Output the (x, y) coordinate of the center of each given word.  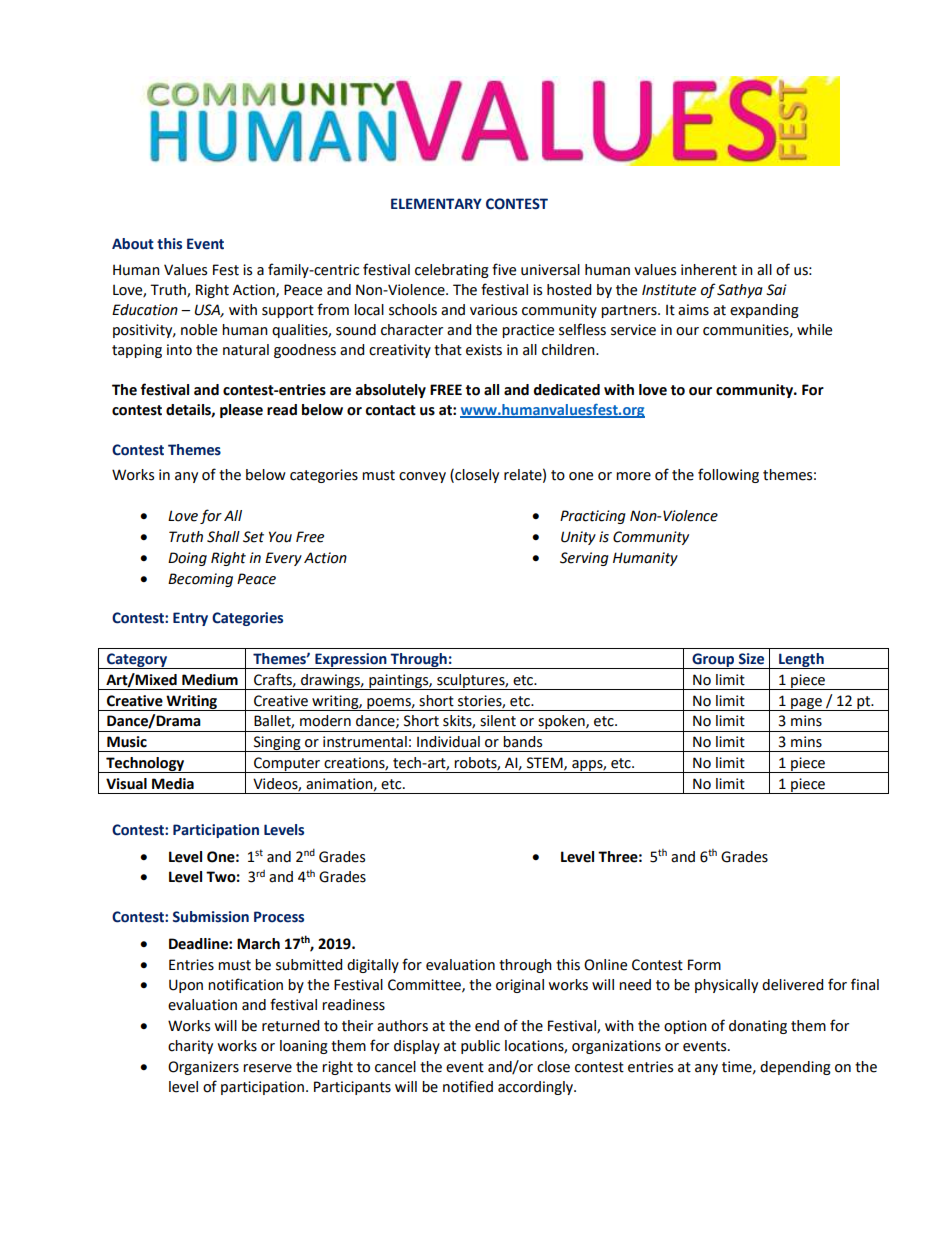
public (480, 1047)
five (504, 269)
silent (498, 721)
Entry (190, 619)
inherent (709, 270)
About (133, 244)
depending (795, 1068)
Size (751, 659)
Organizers (203, 1068)
